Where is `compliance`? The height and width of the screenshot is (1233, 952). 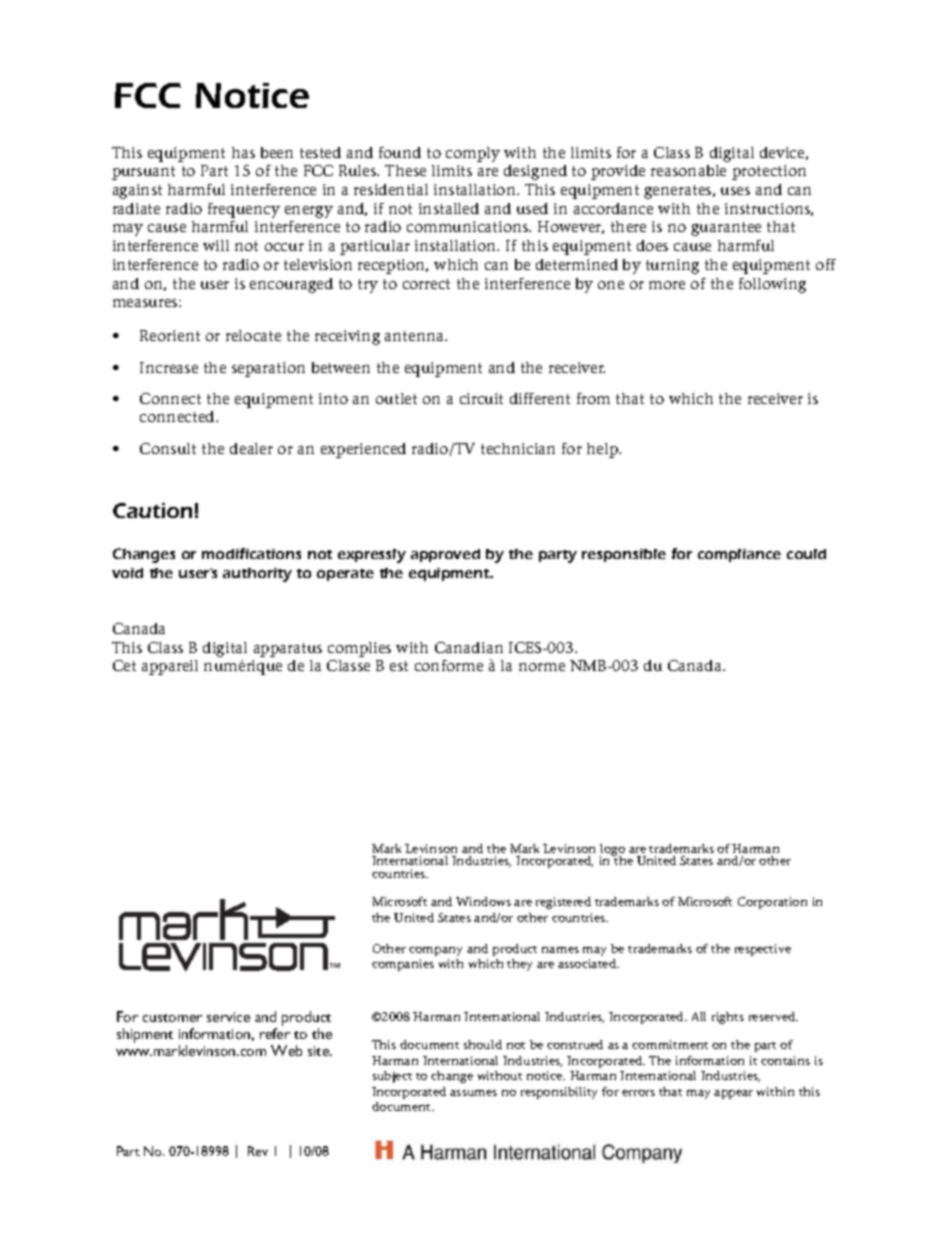
compliance is located at coordinates (739, 555).
